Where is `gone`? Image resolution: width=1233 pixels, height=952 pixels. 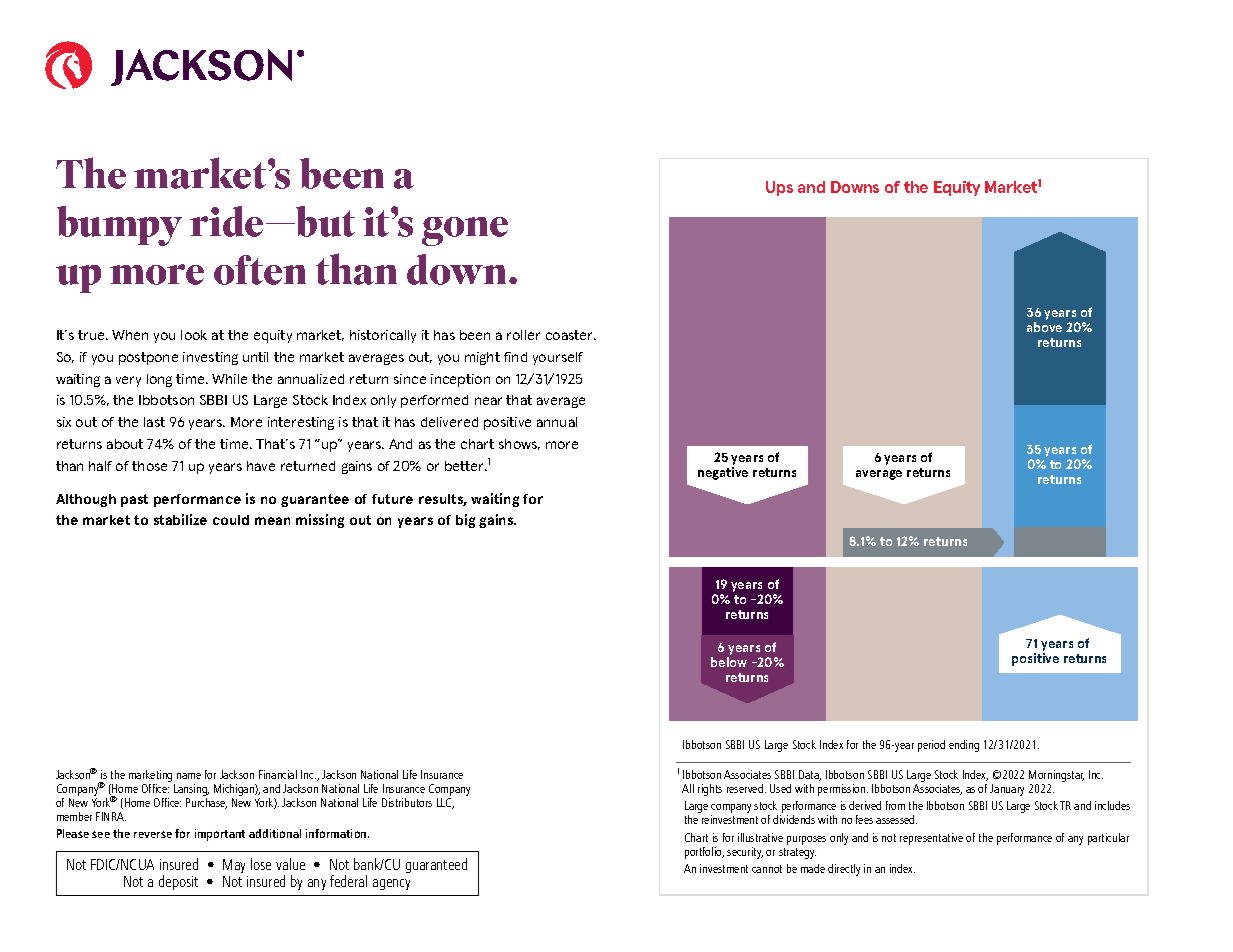 gone is located at coordinates (465, 231).
